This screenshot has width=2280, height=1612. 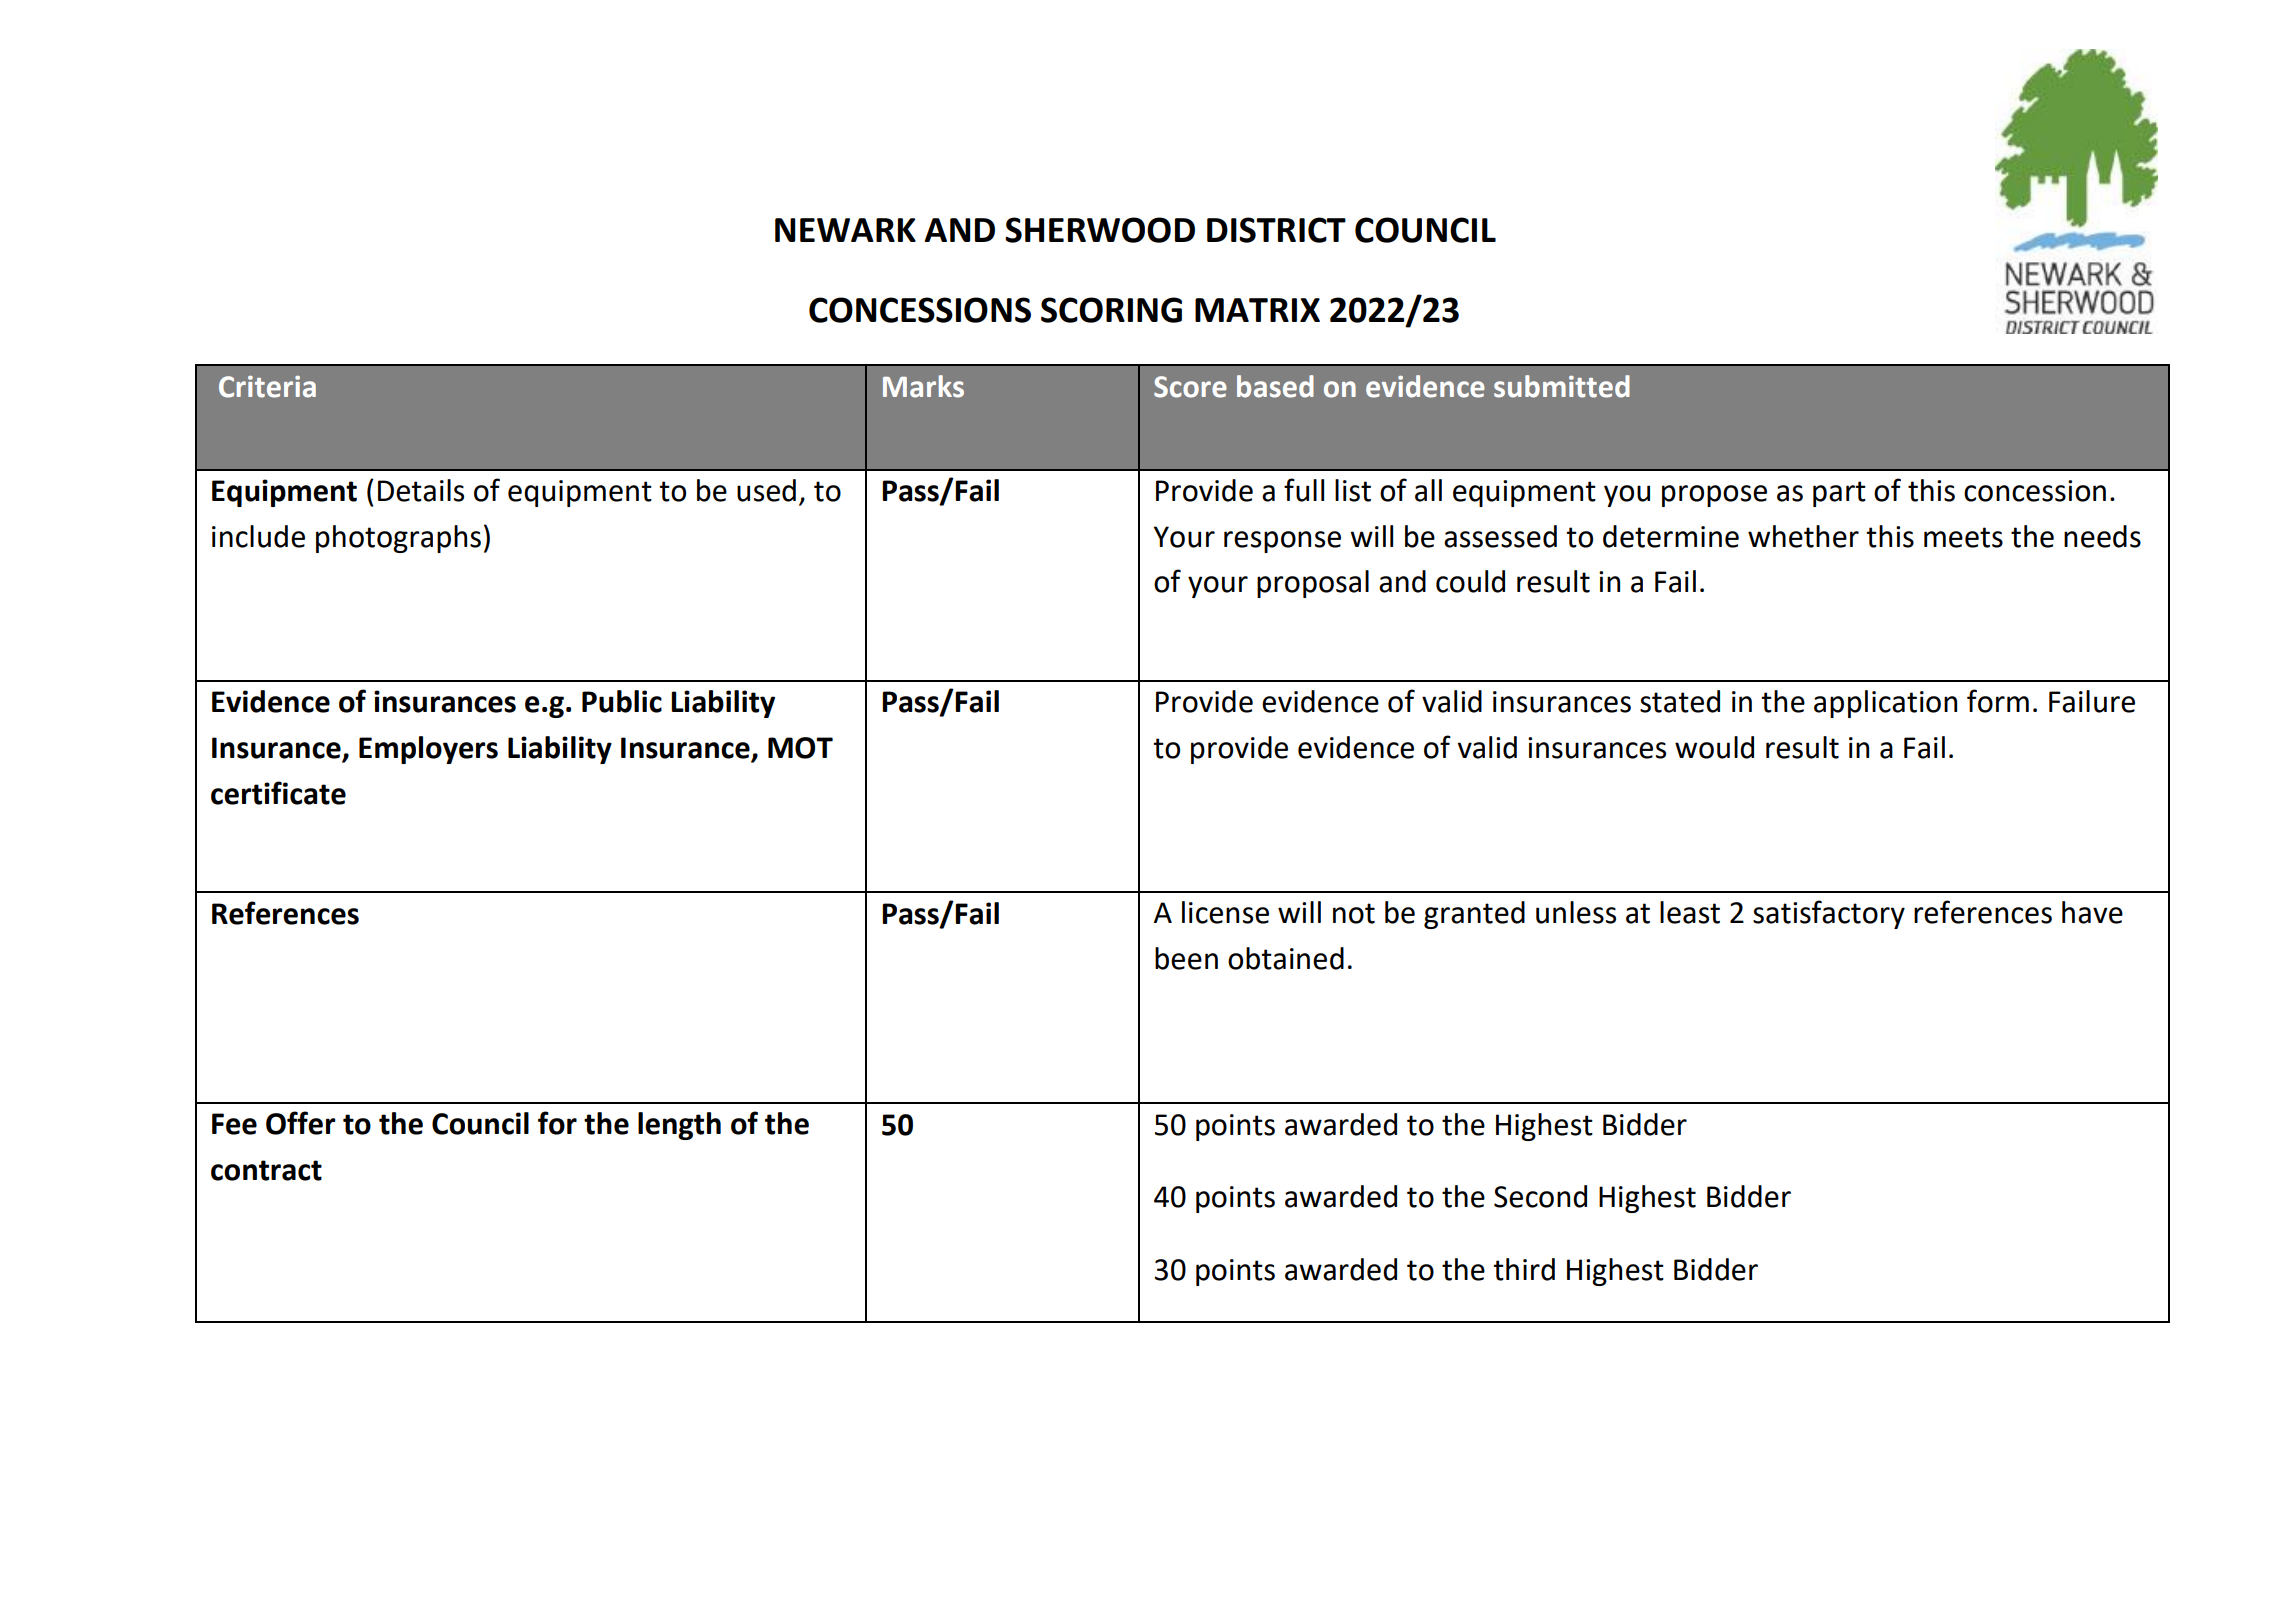 What do you see at coordinates (845, 230) in the screenshot?
I see `NEWARK` at bounding box center [845, 230].
